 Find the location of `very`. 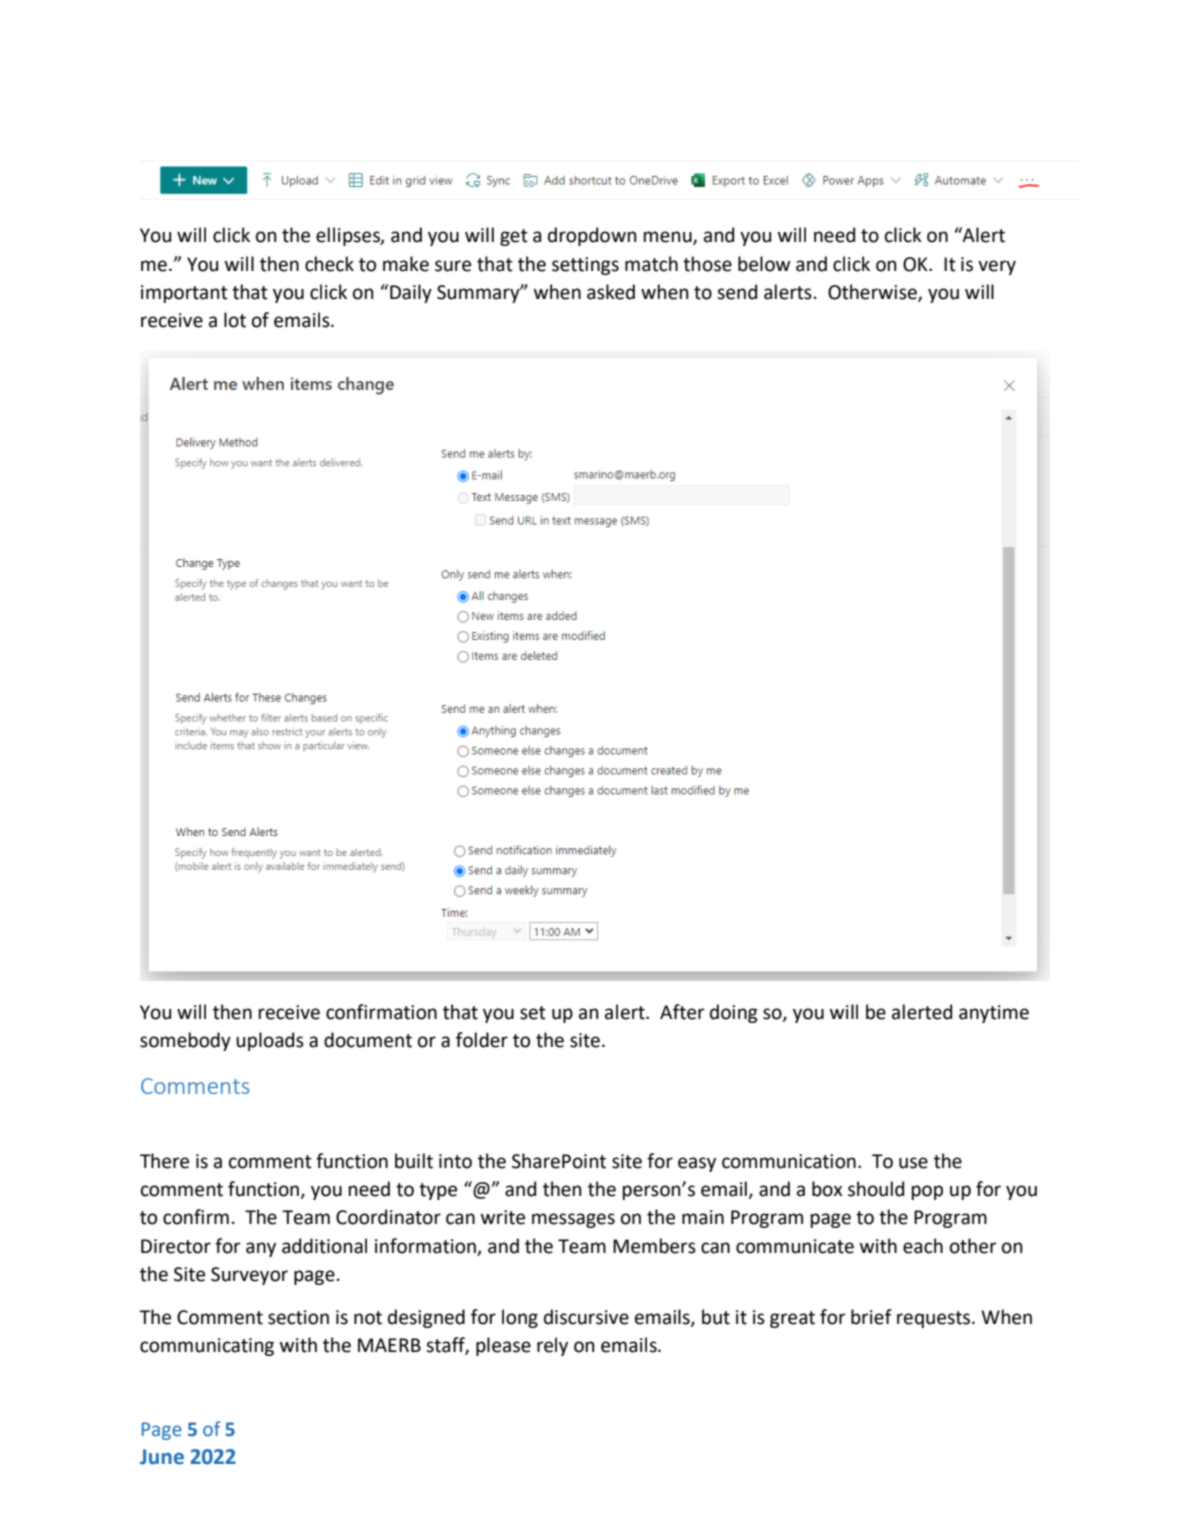

very is located at coordinates (997, 267).
